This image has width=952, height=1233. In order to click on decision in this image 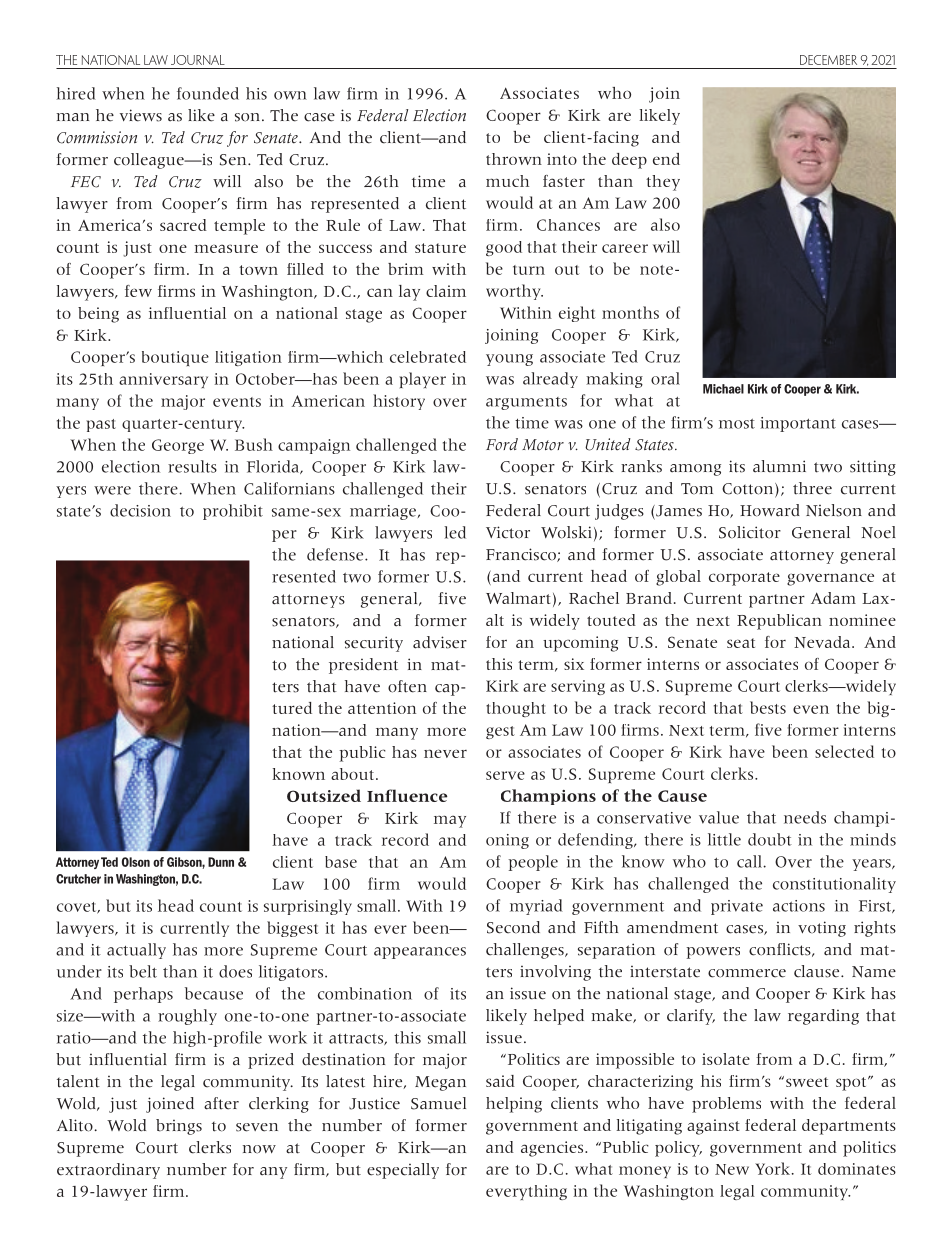, I will do `click(140, 510)`.
